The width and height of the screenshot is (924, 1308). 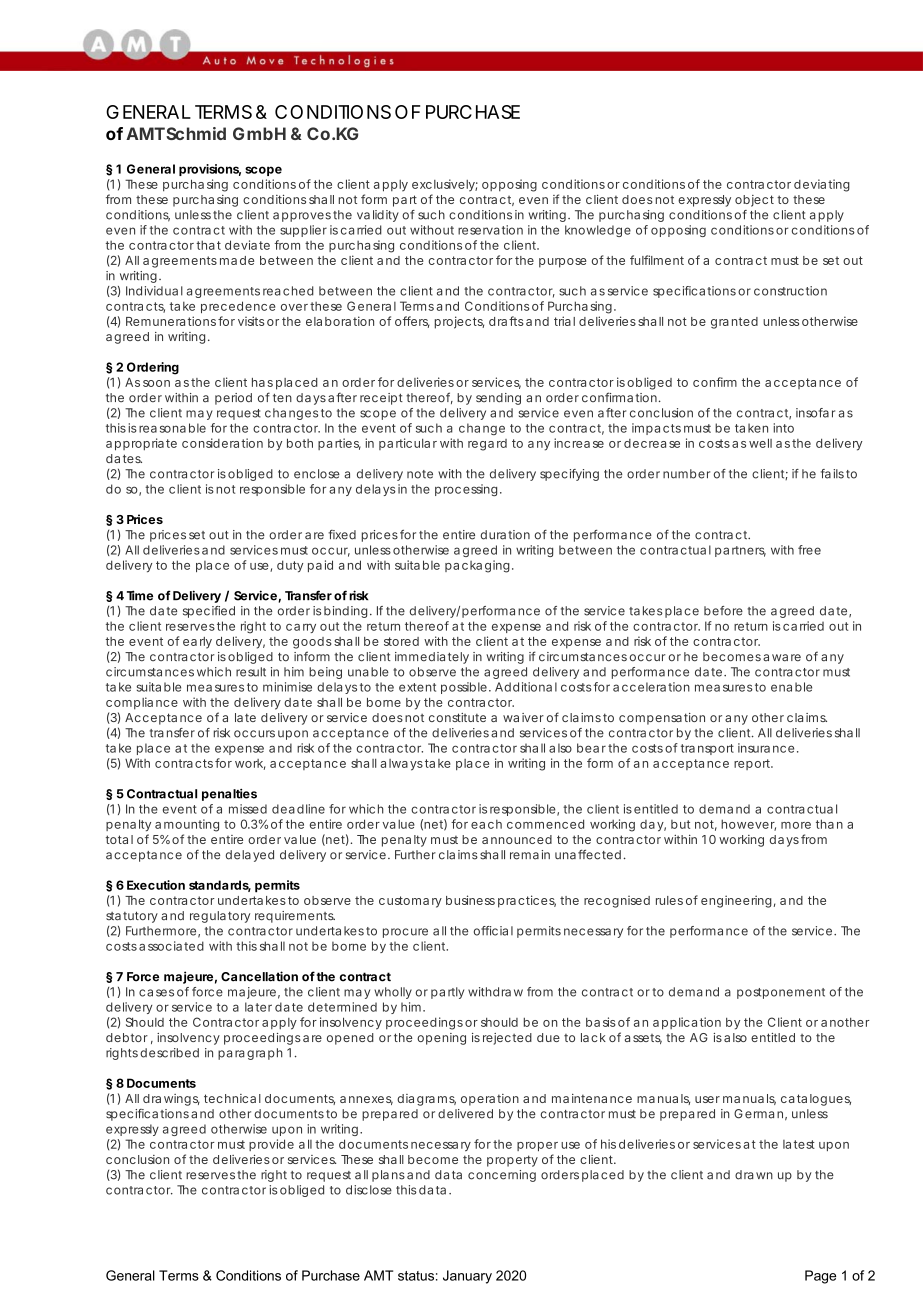 I want to click on January, so click(x=467, y=1277).
